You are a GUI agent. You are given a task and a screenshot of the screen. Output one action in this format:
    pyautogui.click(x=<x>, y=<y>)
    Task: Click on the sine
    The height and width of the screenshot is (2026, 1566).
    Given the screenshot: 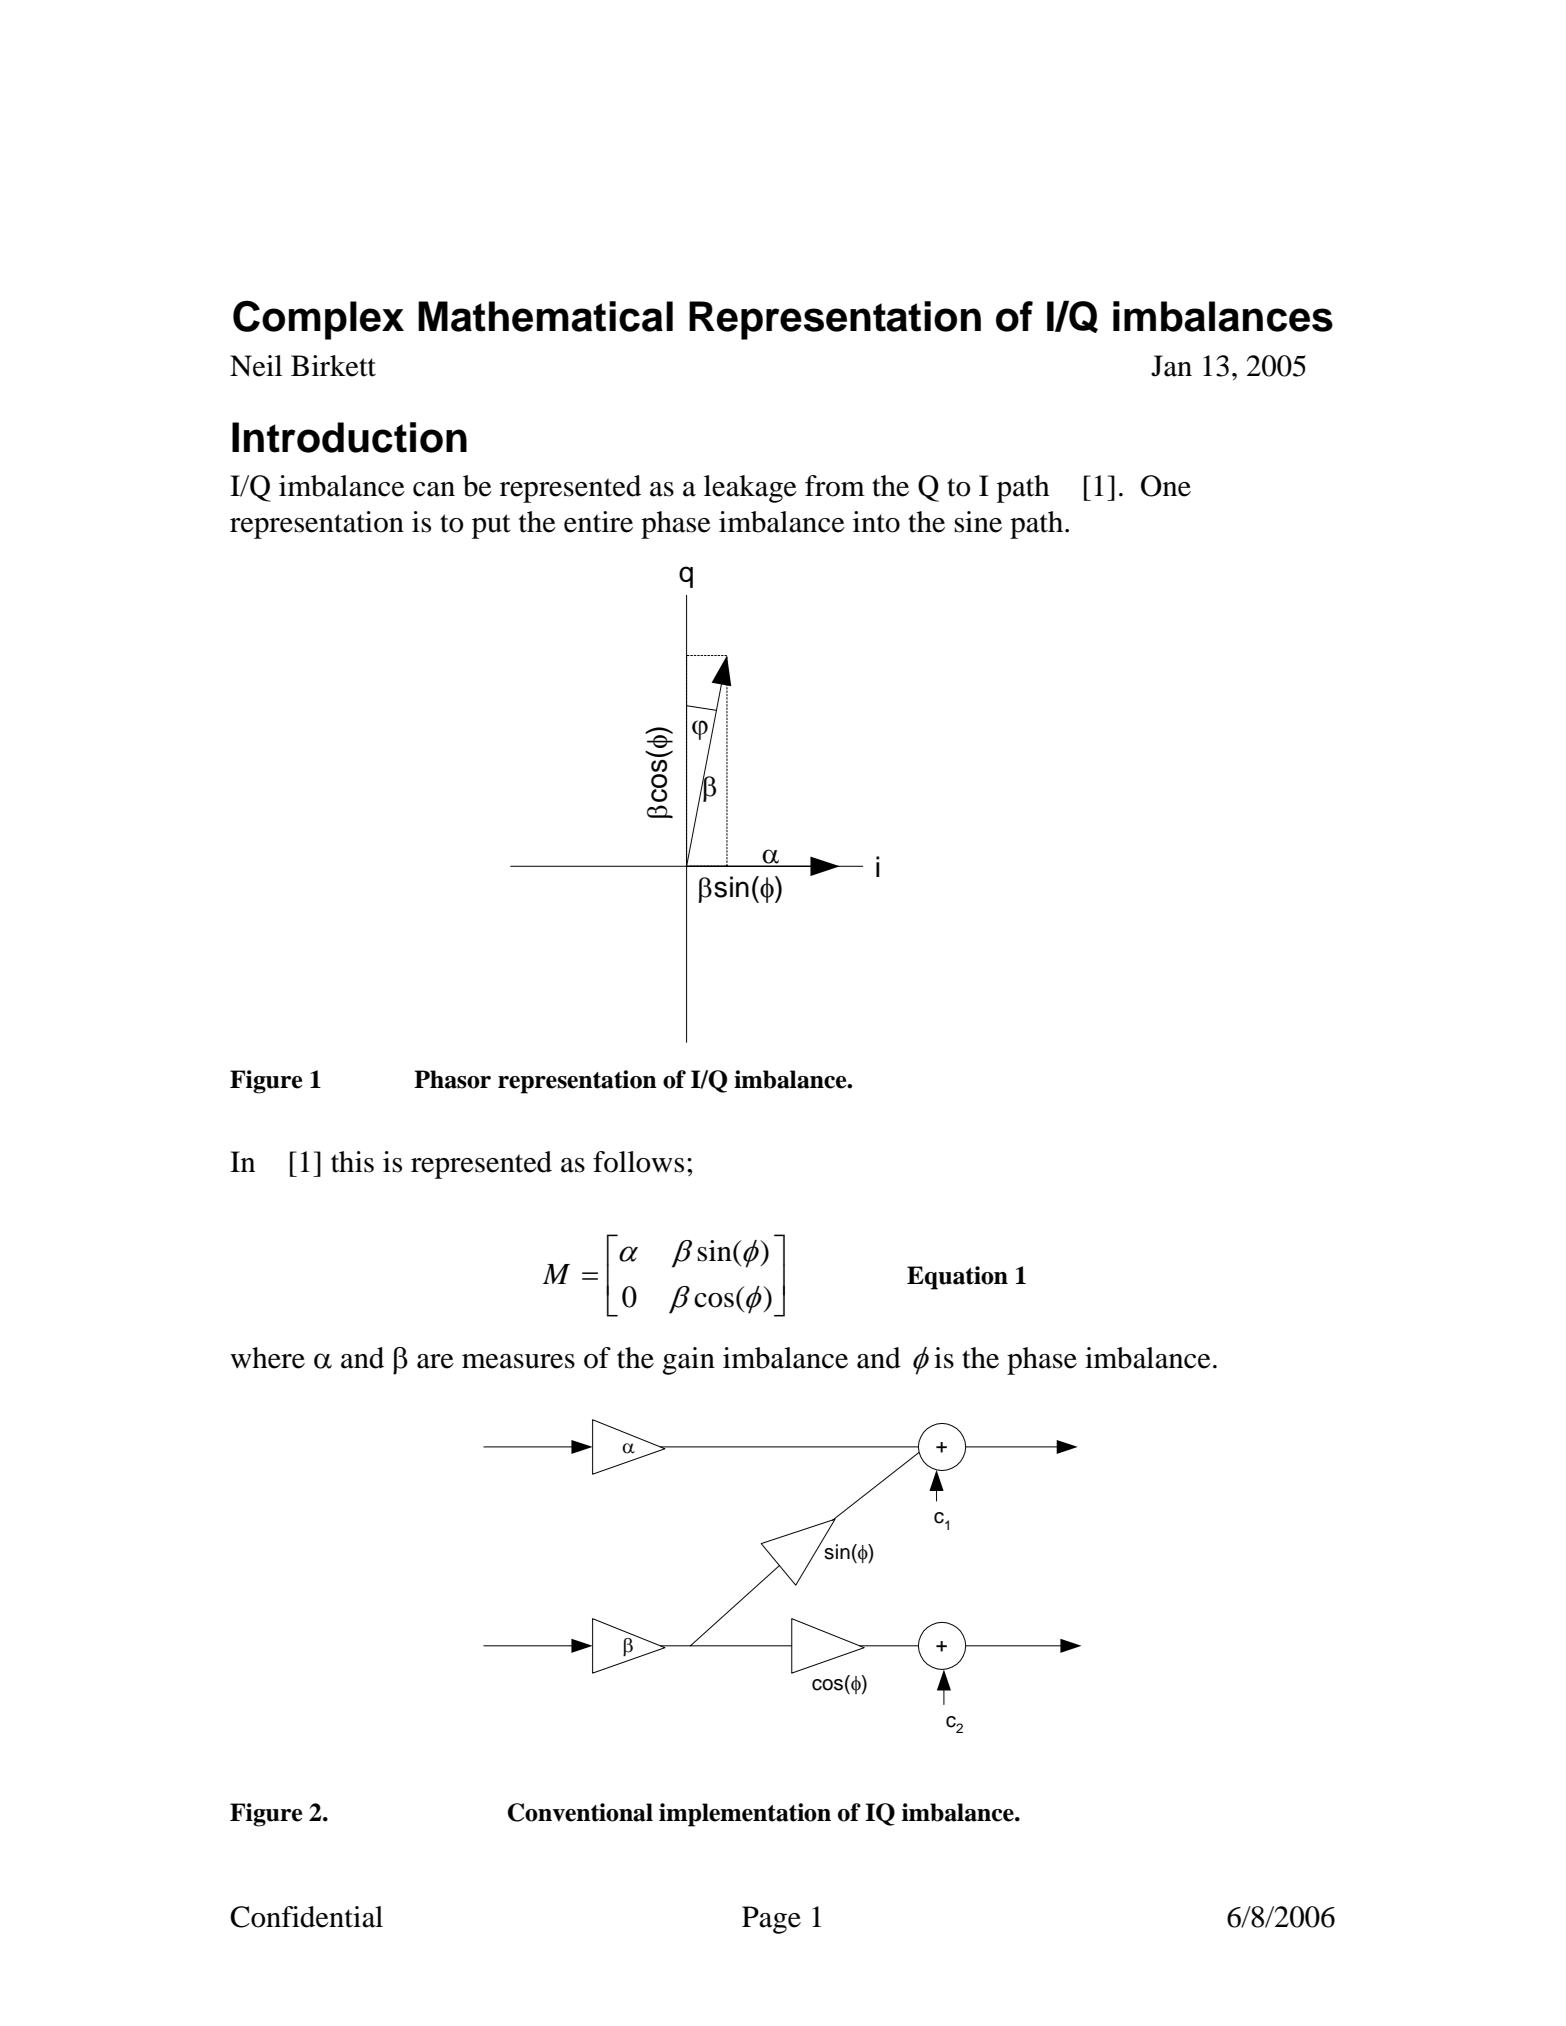 What is the action you would take?
    pyautogui.click(x=978, y=522)
